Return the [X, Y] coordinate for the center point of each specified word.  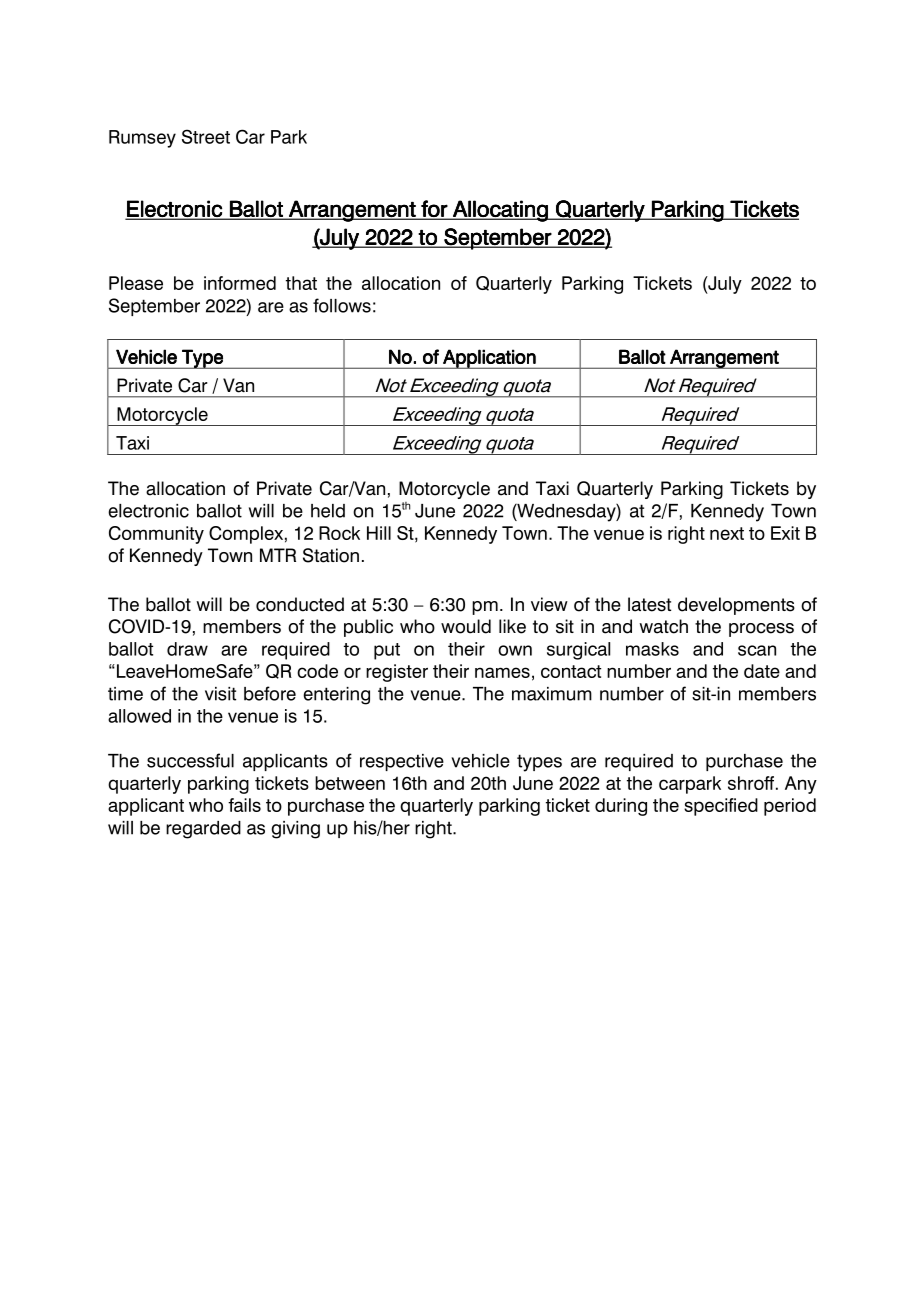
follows [342, 305]
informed [240, 283]
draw [187, 649]
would [466, 626]
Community [156, 535]
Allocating [500, 211]
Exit [785, 533]
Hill [379, 533]
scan [757, 650]
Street [206, 136]
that [301, 283]
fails [244, 805]
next [727, 533]
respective [402, 762]
